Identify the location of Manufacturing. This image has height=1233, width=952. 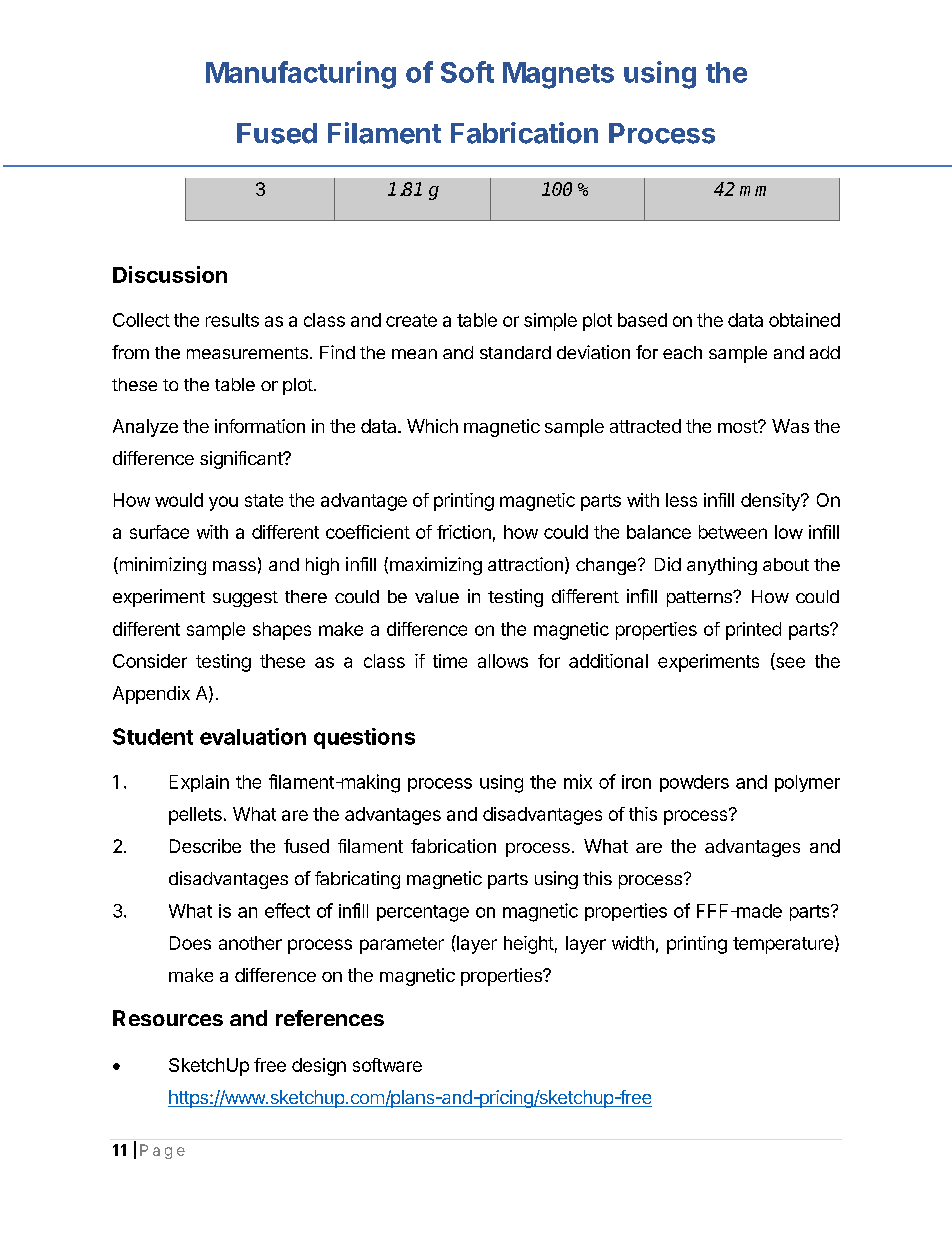
(301, 75).
